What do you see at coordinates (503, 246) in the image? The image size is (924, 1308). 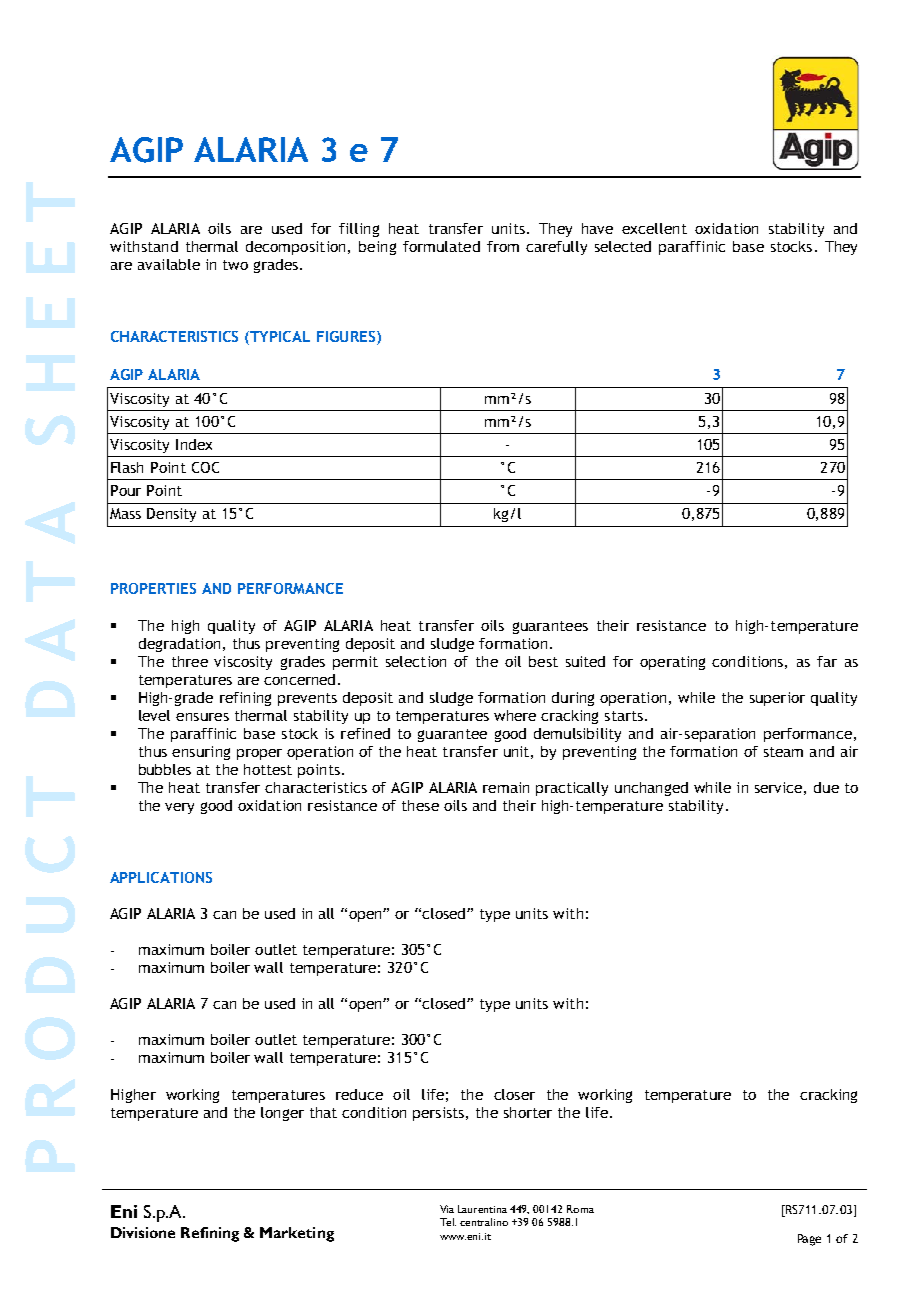 I see `from` at bounding box center [503, 246].
